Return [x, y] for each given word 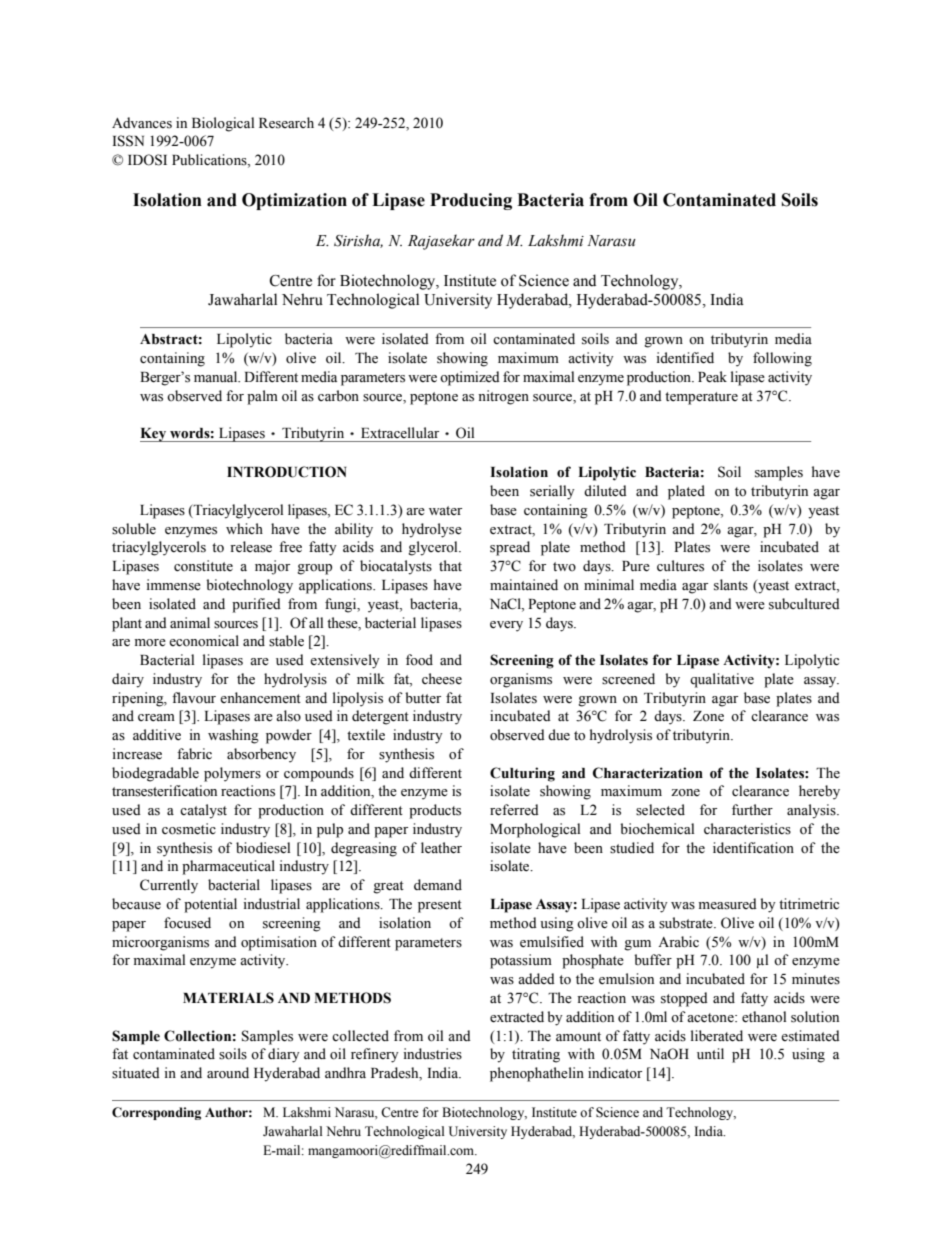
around [228, 1073]
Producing [471, 201]
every [506, 626]
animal [190, 622]
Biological [223, 124]
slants [731, 585]
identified [685, 358]
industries [433, 1054]
